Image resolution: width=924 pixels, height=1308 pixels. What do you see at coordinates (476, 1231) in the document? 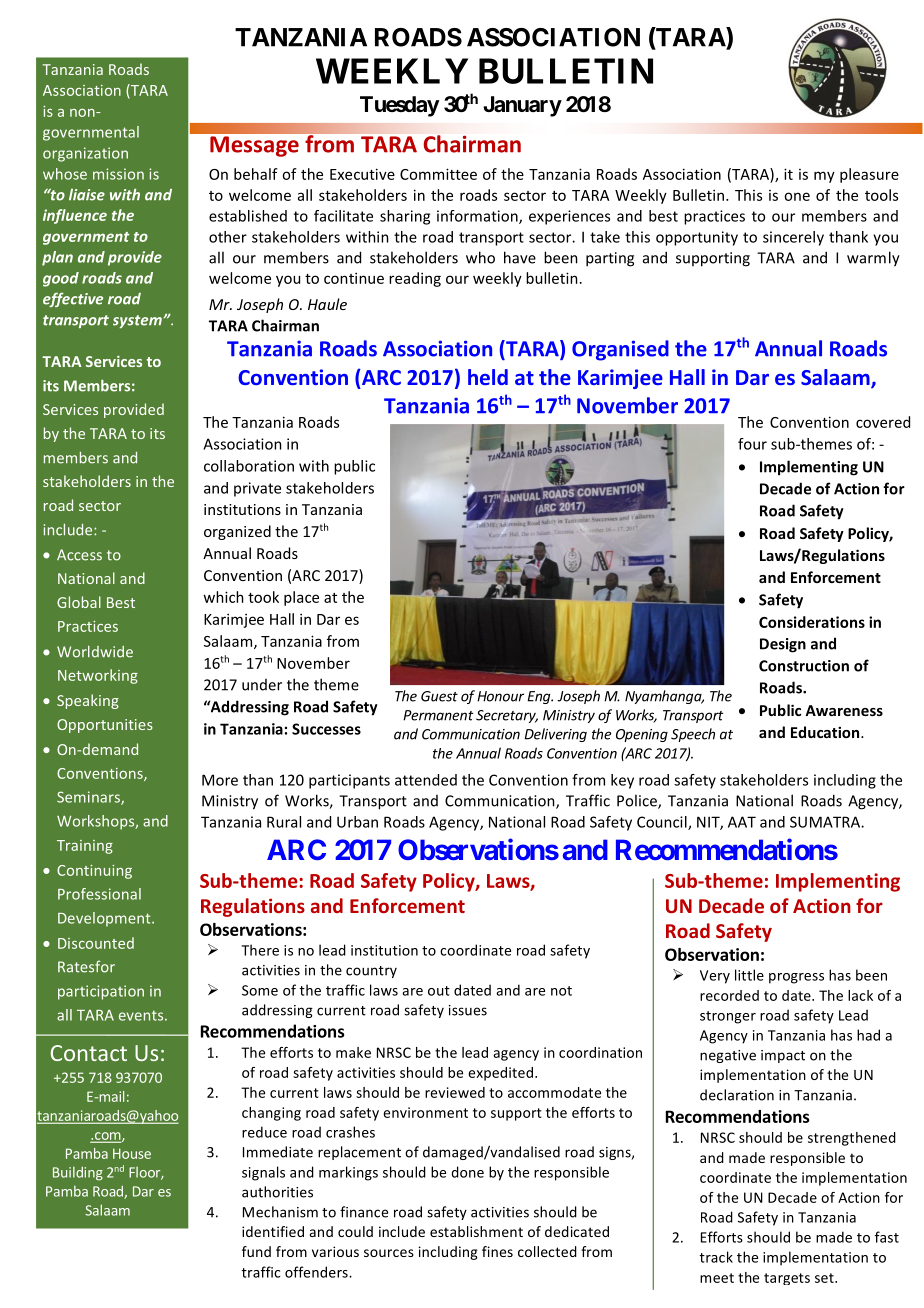
I see `establishment` at bounding box center [476, 1231].
